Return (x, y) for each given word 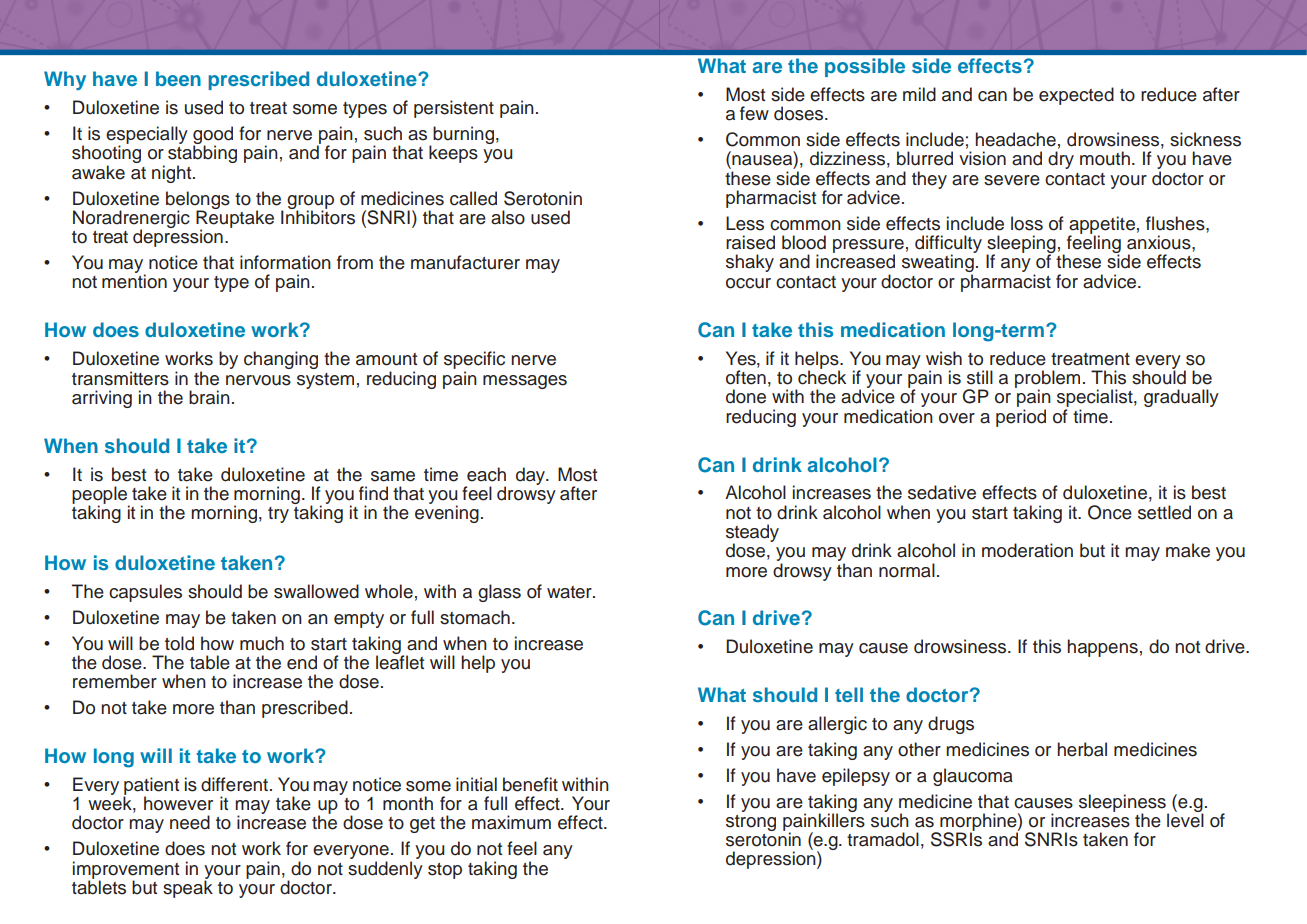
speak (188, 888)
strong (751, 823)
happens (1102, 648)
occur (748, 283)
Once (1110, 512)
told (179, 643)
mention (134, 280)
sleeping (1021, 245)
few (754, 113)
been (178, 78)
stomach (475, 617)
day (532, 476)
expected (1076, 96)
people (101, 496)
